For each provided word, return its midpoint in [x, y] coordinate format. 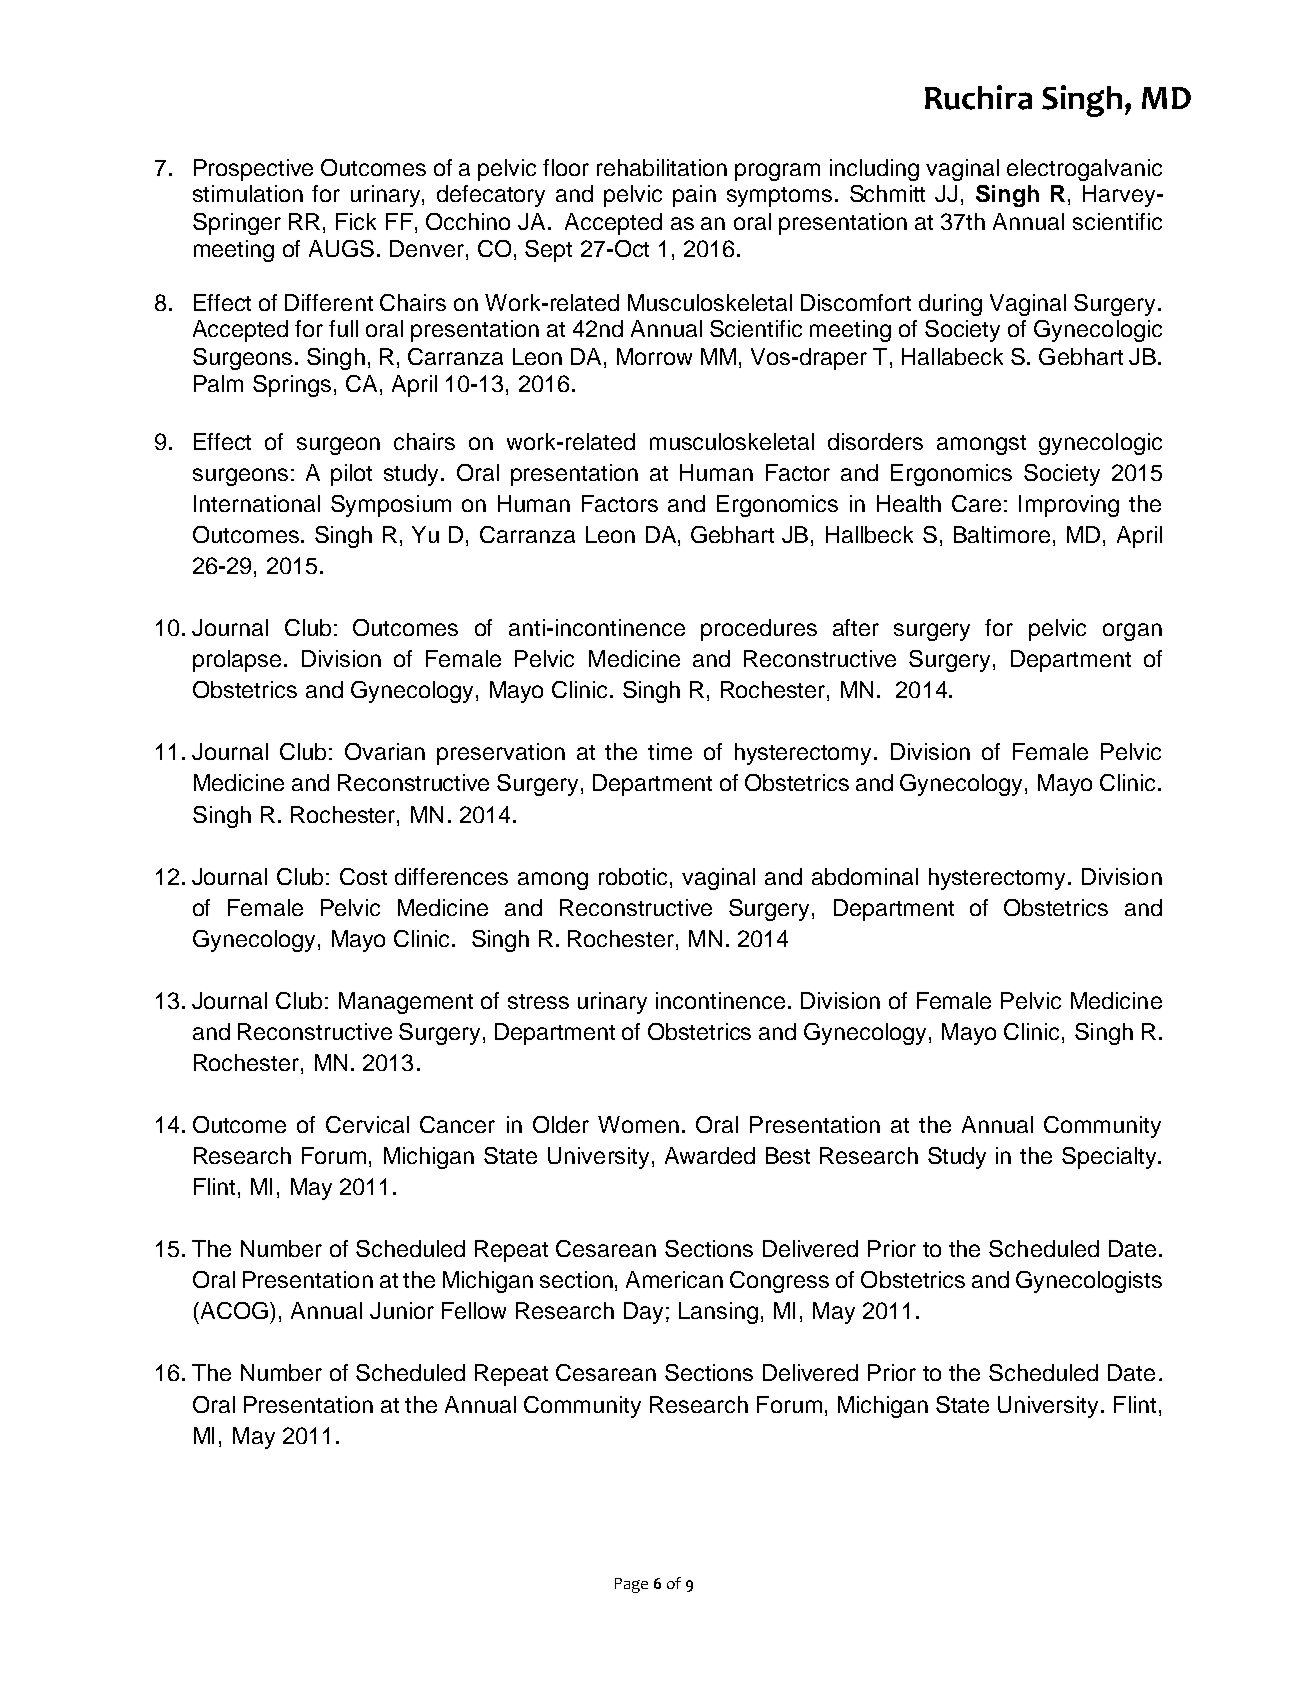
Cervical [367, 1124]
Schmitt [887, 193]
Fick [356, 221]
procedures [759, 630]
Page [631, 1585]
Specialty [1110, 1158]
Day [643, 1313]
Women [638, 1124]
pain [694, 196]
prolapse [237, 661]
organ [1132, 632]
